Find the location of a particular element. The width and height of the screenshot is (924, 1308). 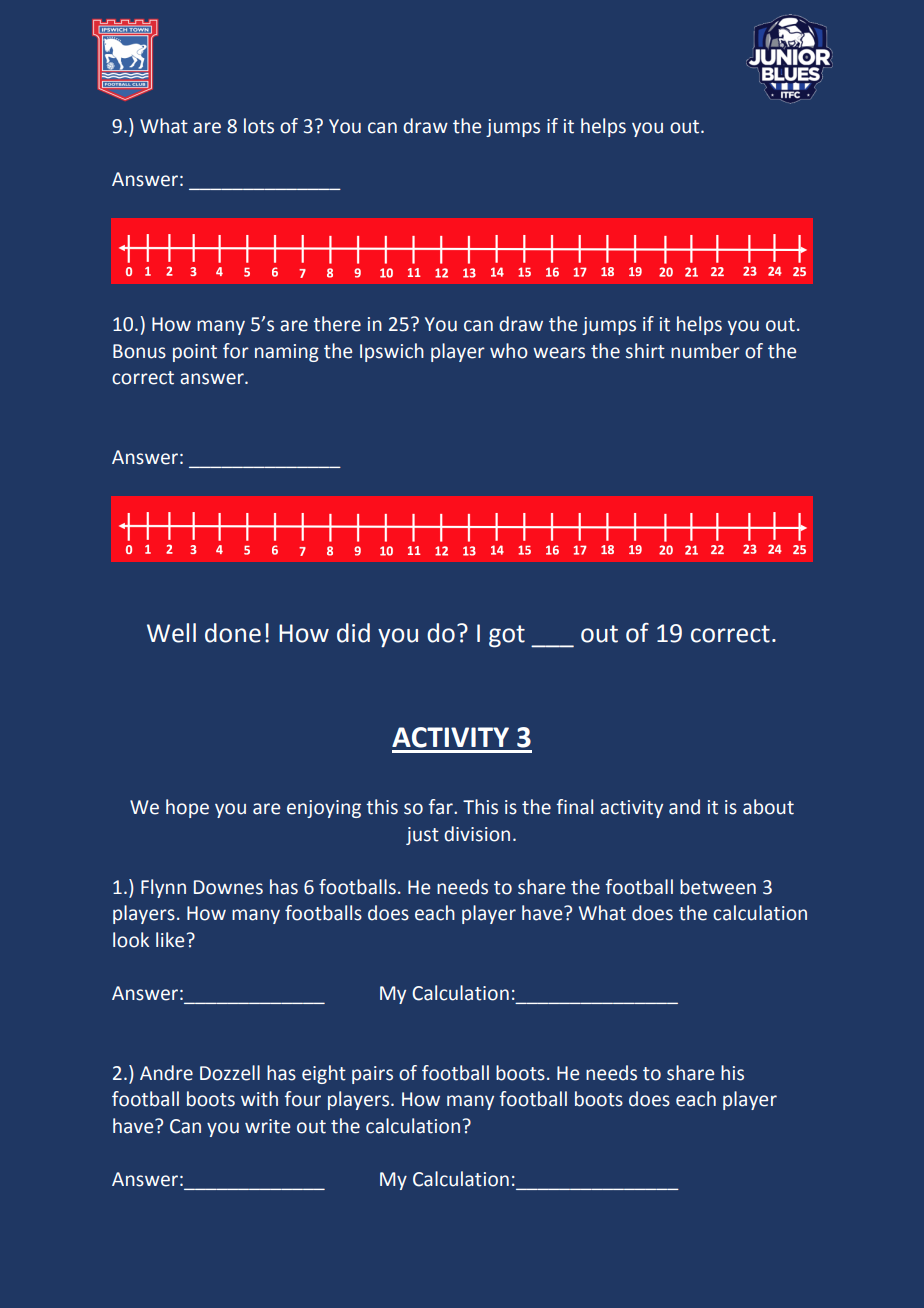

done is located at coordinates (233, 633).
